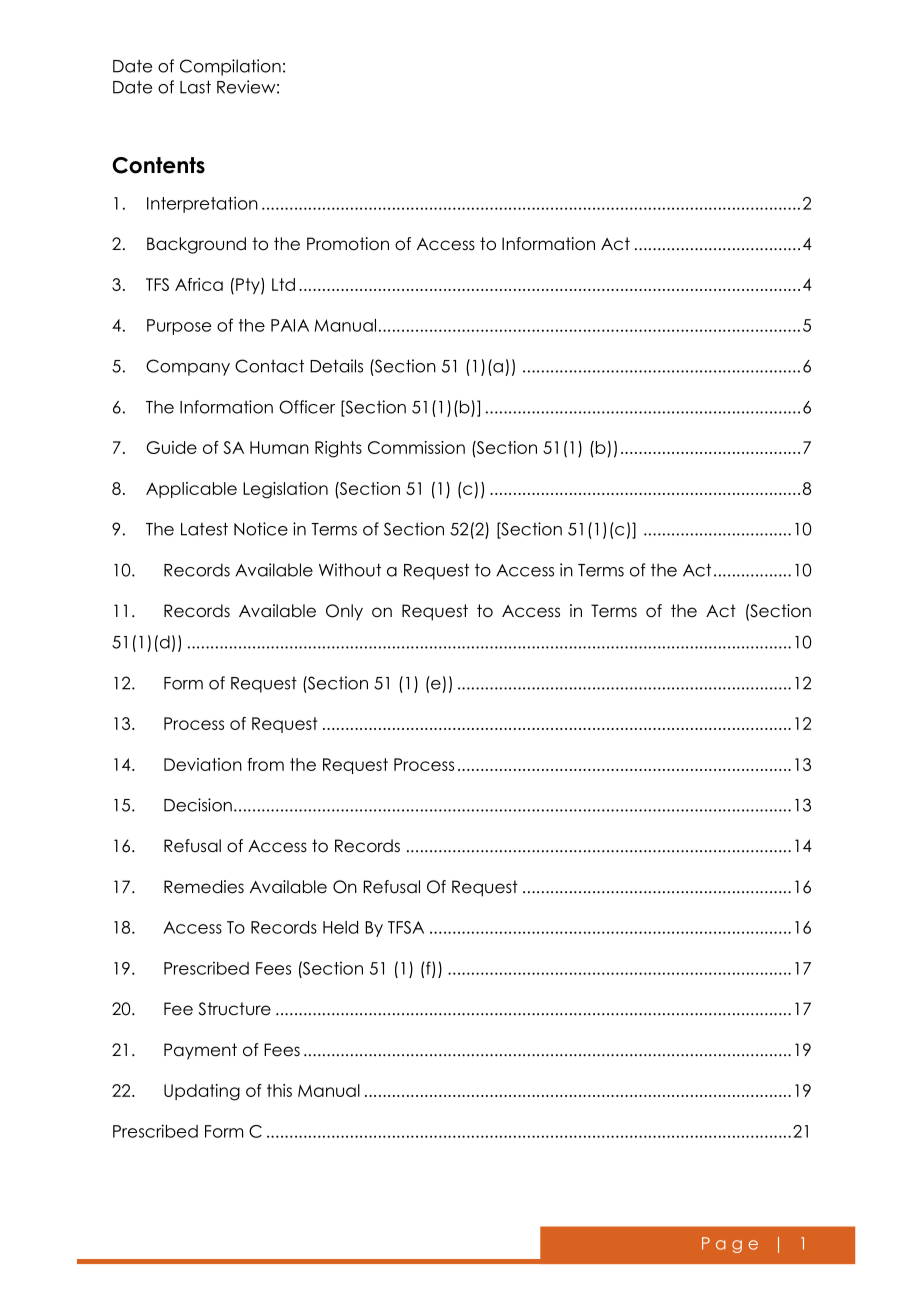  What do you see at coordinates (203, 764) in the page?
I see `Deviation` at bounding box center [203, 764].
